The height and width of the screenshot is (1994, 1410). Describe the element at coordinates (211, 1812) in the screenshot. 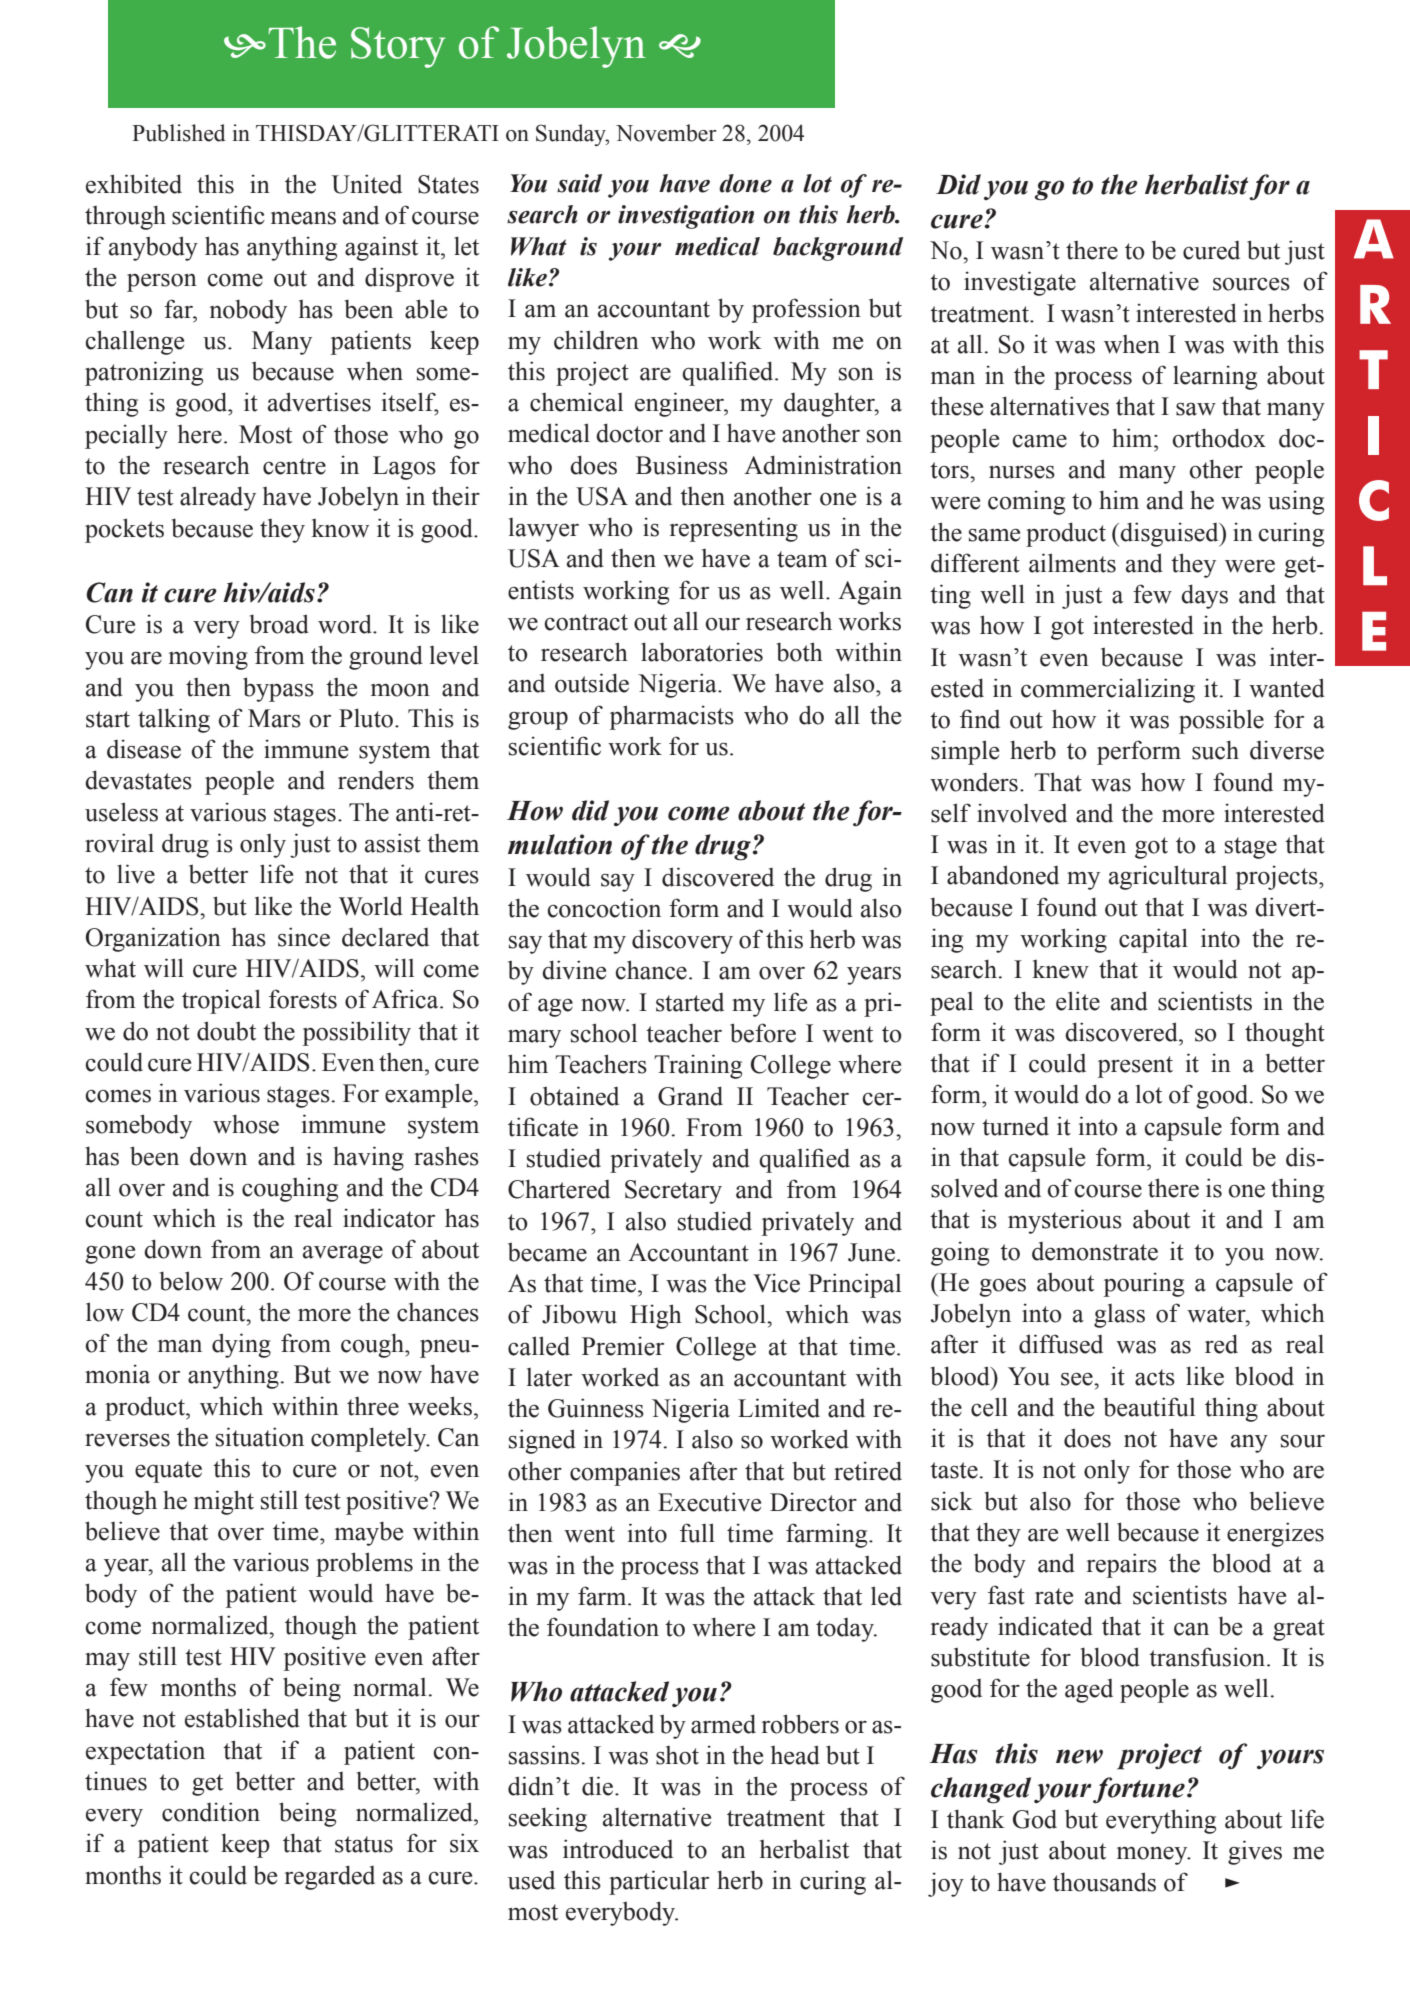

I see `condition` at that location.
